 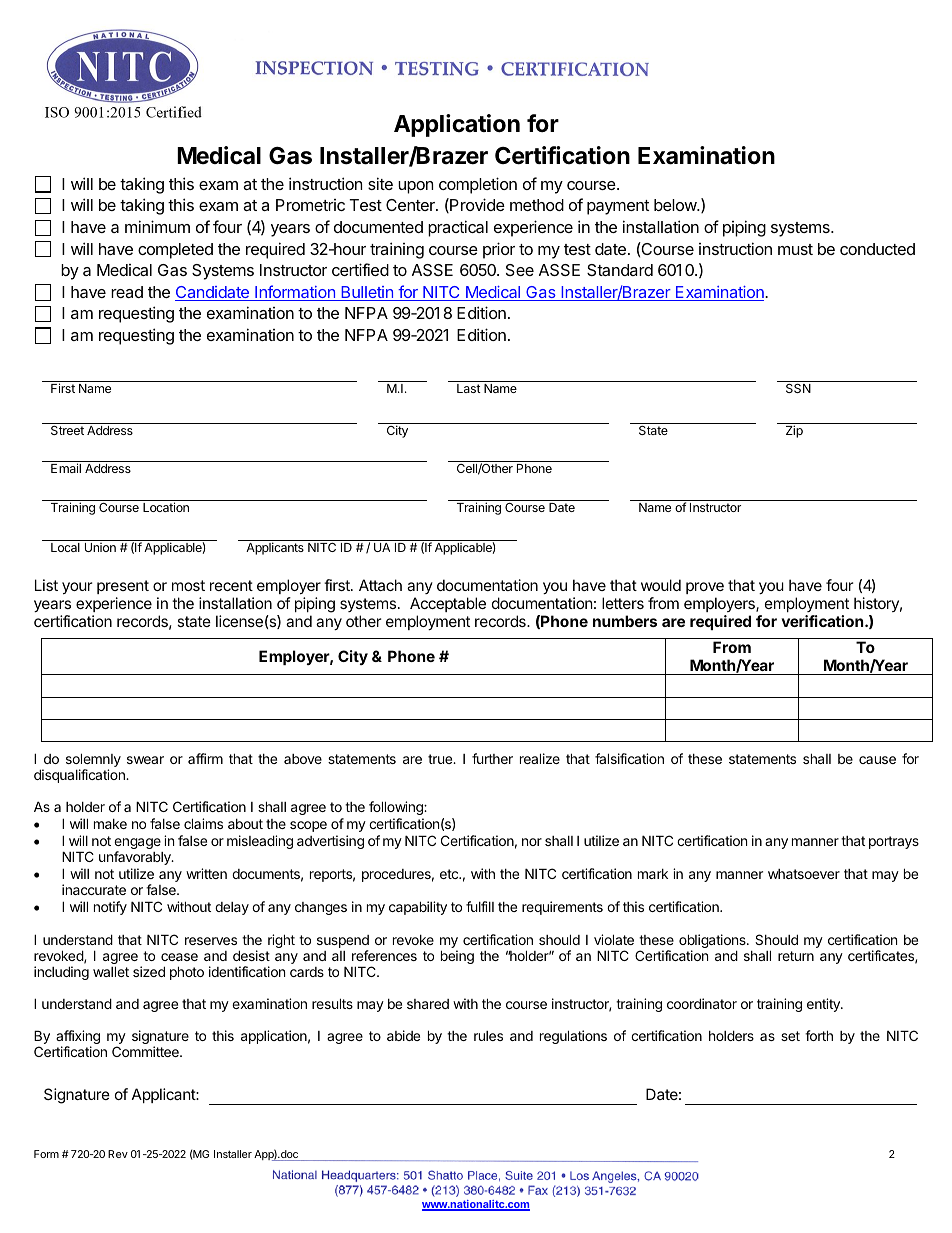 What do you see at coordinates (795, 249) in the screenshot?
I see `must` at bounding box center [795, 249].
